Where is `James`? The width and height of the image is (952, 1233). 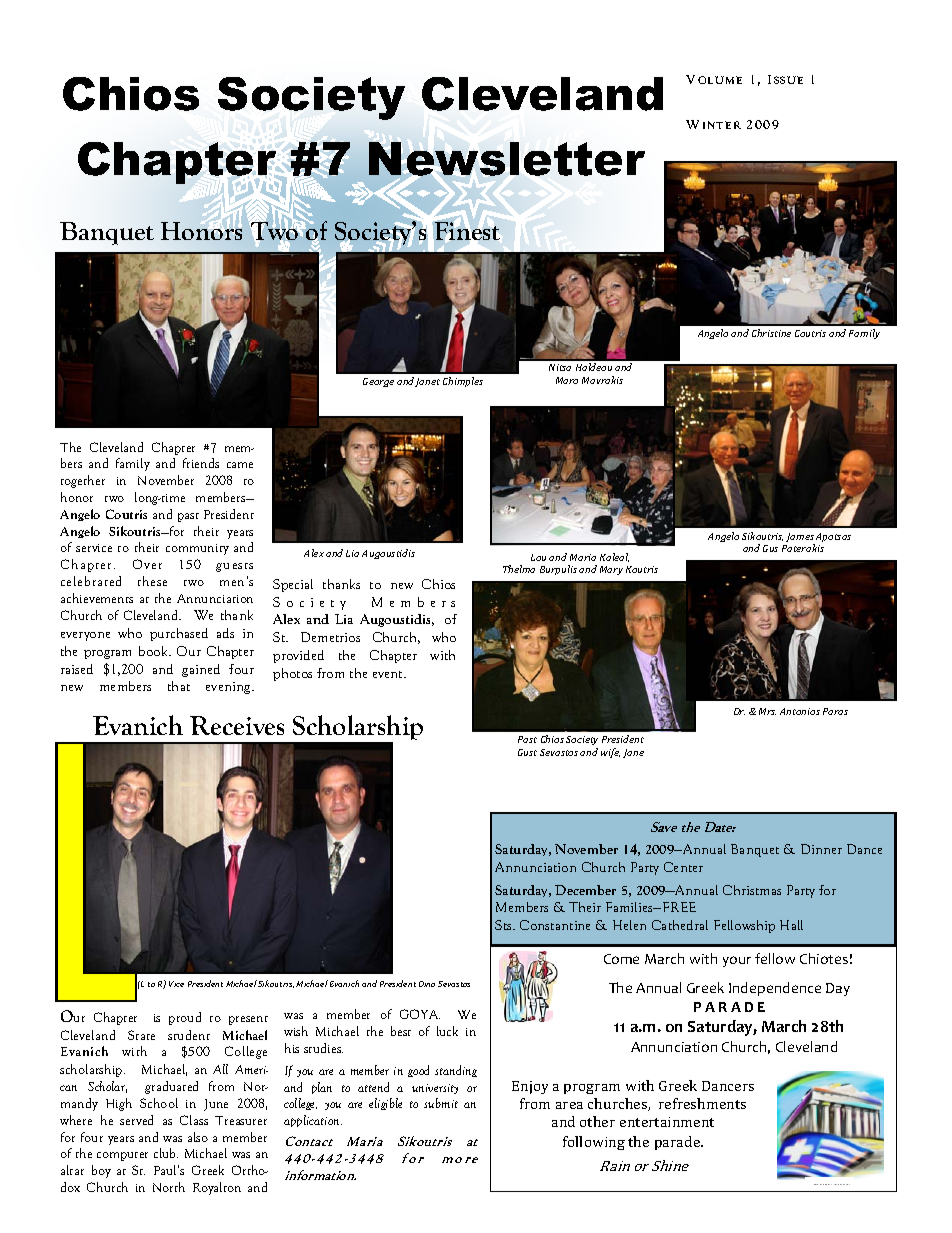
James is located at coordinates (800, 539).
